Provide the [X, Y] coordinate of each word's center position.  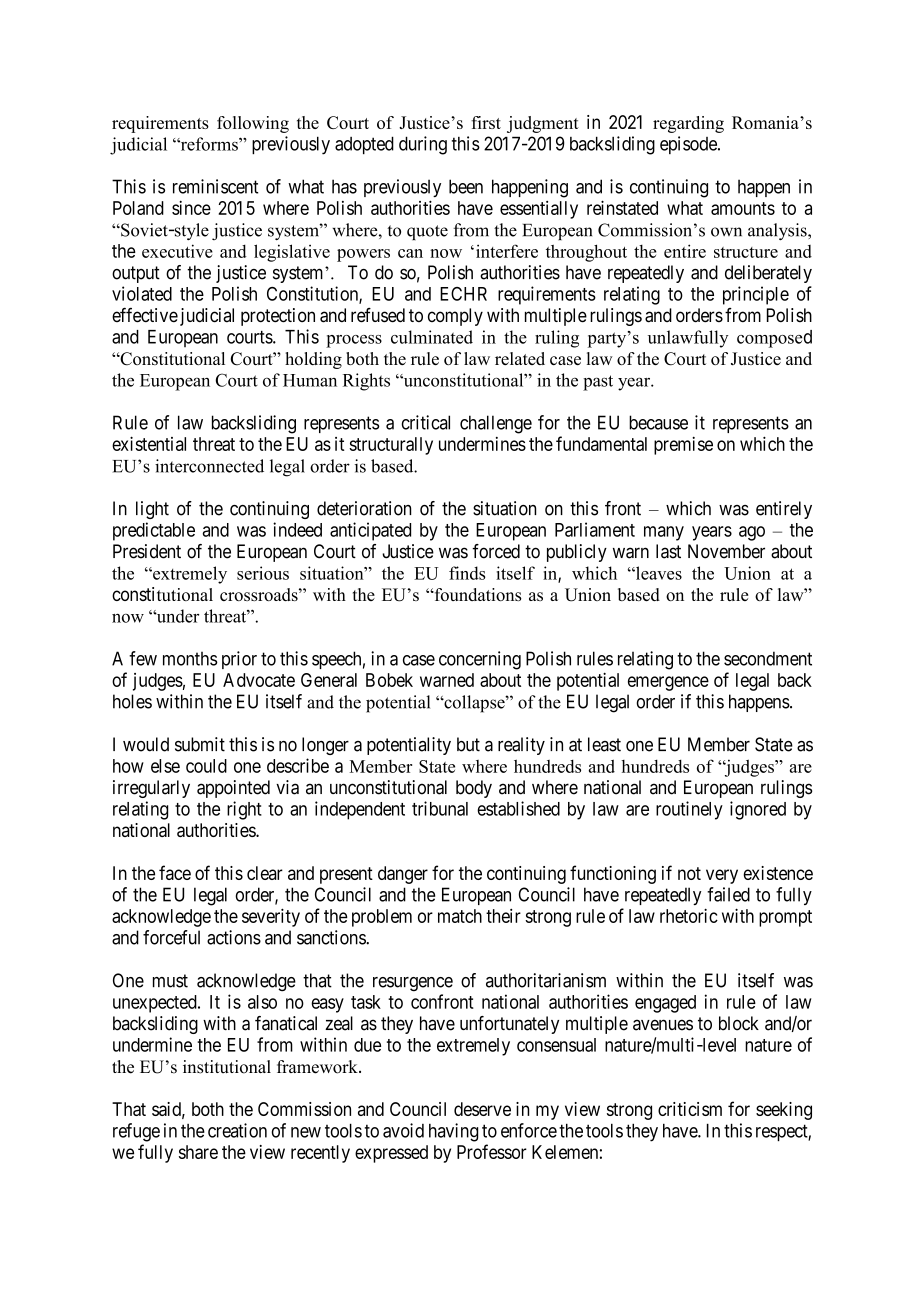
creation [237, 1130]
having [453, 1132]
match [460, 916]
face [175, 872]
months [190, 658]
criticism [690, 1109]
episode [689, 145]
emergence [668, 683]
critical [425, 422]
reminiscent [215, 186]
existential [149, 443]
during [423, 145]
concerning [480, 660]
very [722, 876]
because [658, 422]
